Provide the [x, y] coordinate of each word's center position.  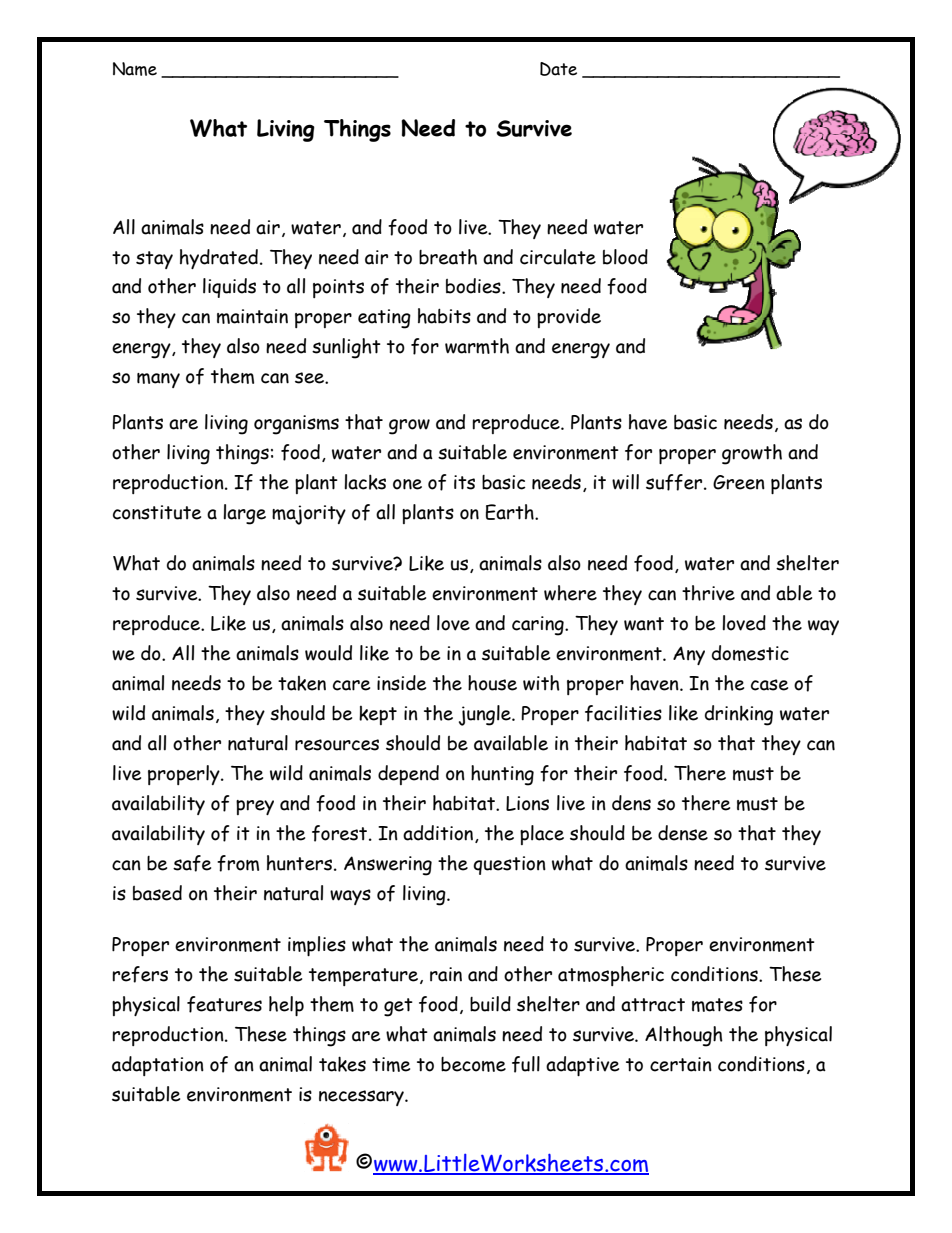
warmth [477, 346]
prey [255, 807]
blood [625, 257]
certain [681, 1064]
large [244, 514]
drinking [739, 715]
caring [539, 626]
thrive [708, 593]
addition [439, 834]
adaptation [158, 1066]
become [473, 1064]
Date [558, 69]
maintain [252, 316]
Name [135, 69]
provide [569, 318]
